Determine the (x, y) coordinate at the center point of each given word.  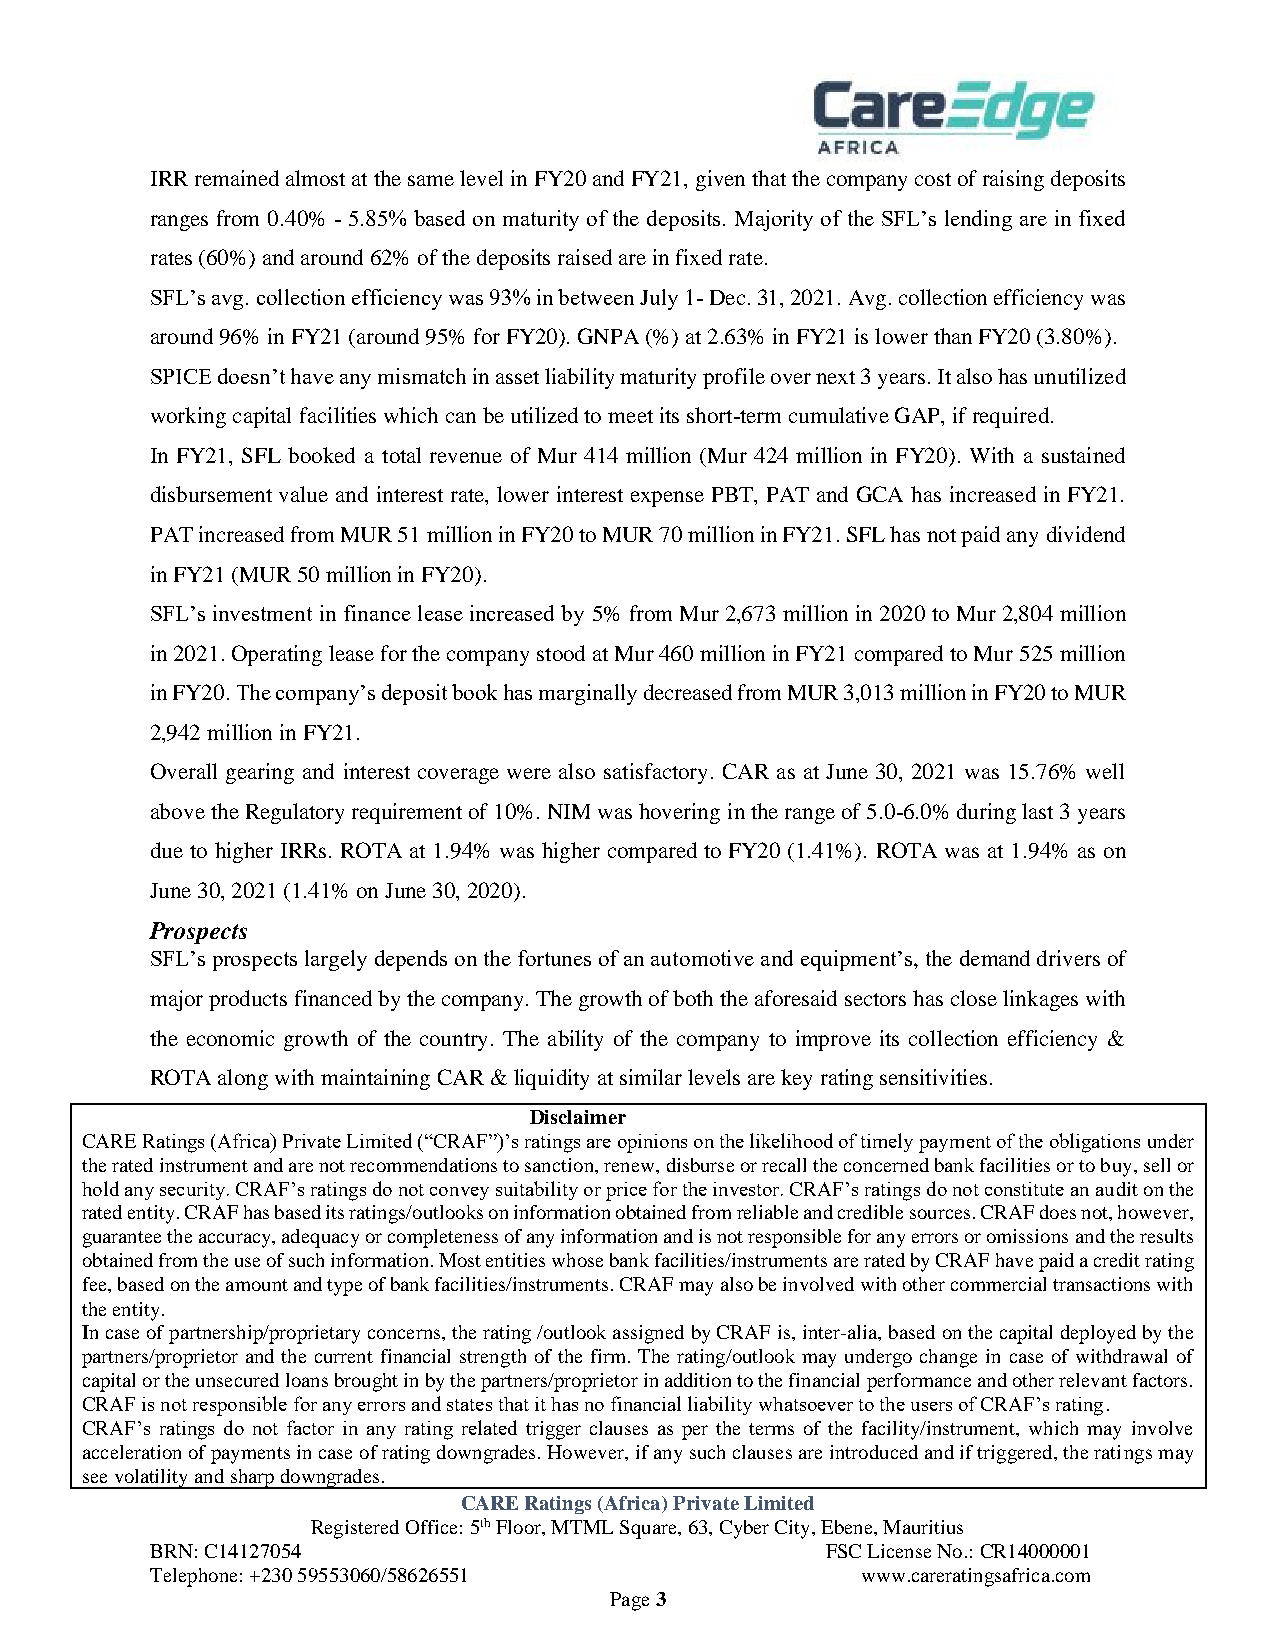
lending (978, 220)
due (167, 850)
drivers (1068, 958)
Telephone (193, 1577)
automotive (702, 958)
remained (237, 178)
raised (585, 257)
